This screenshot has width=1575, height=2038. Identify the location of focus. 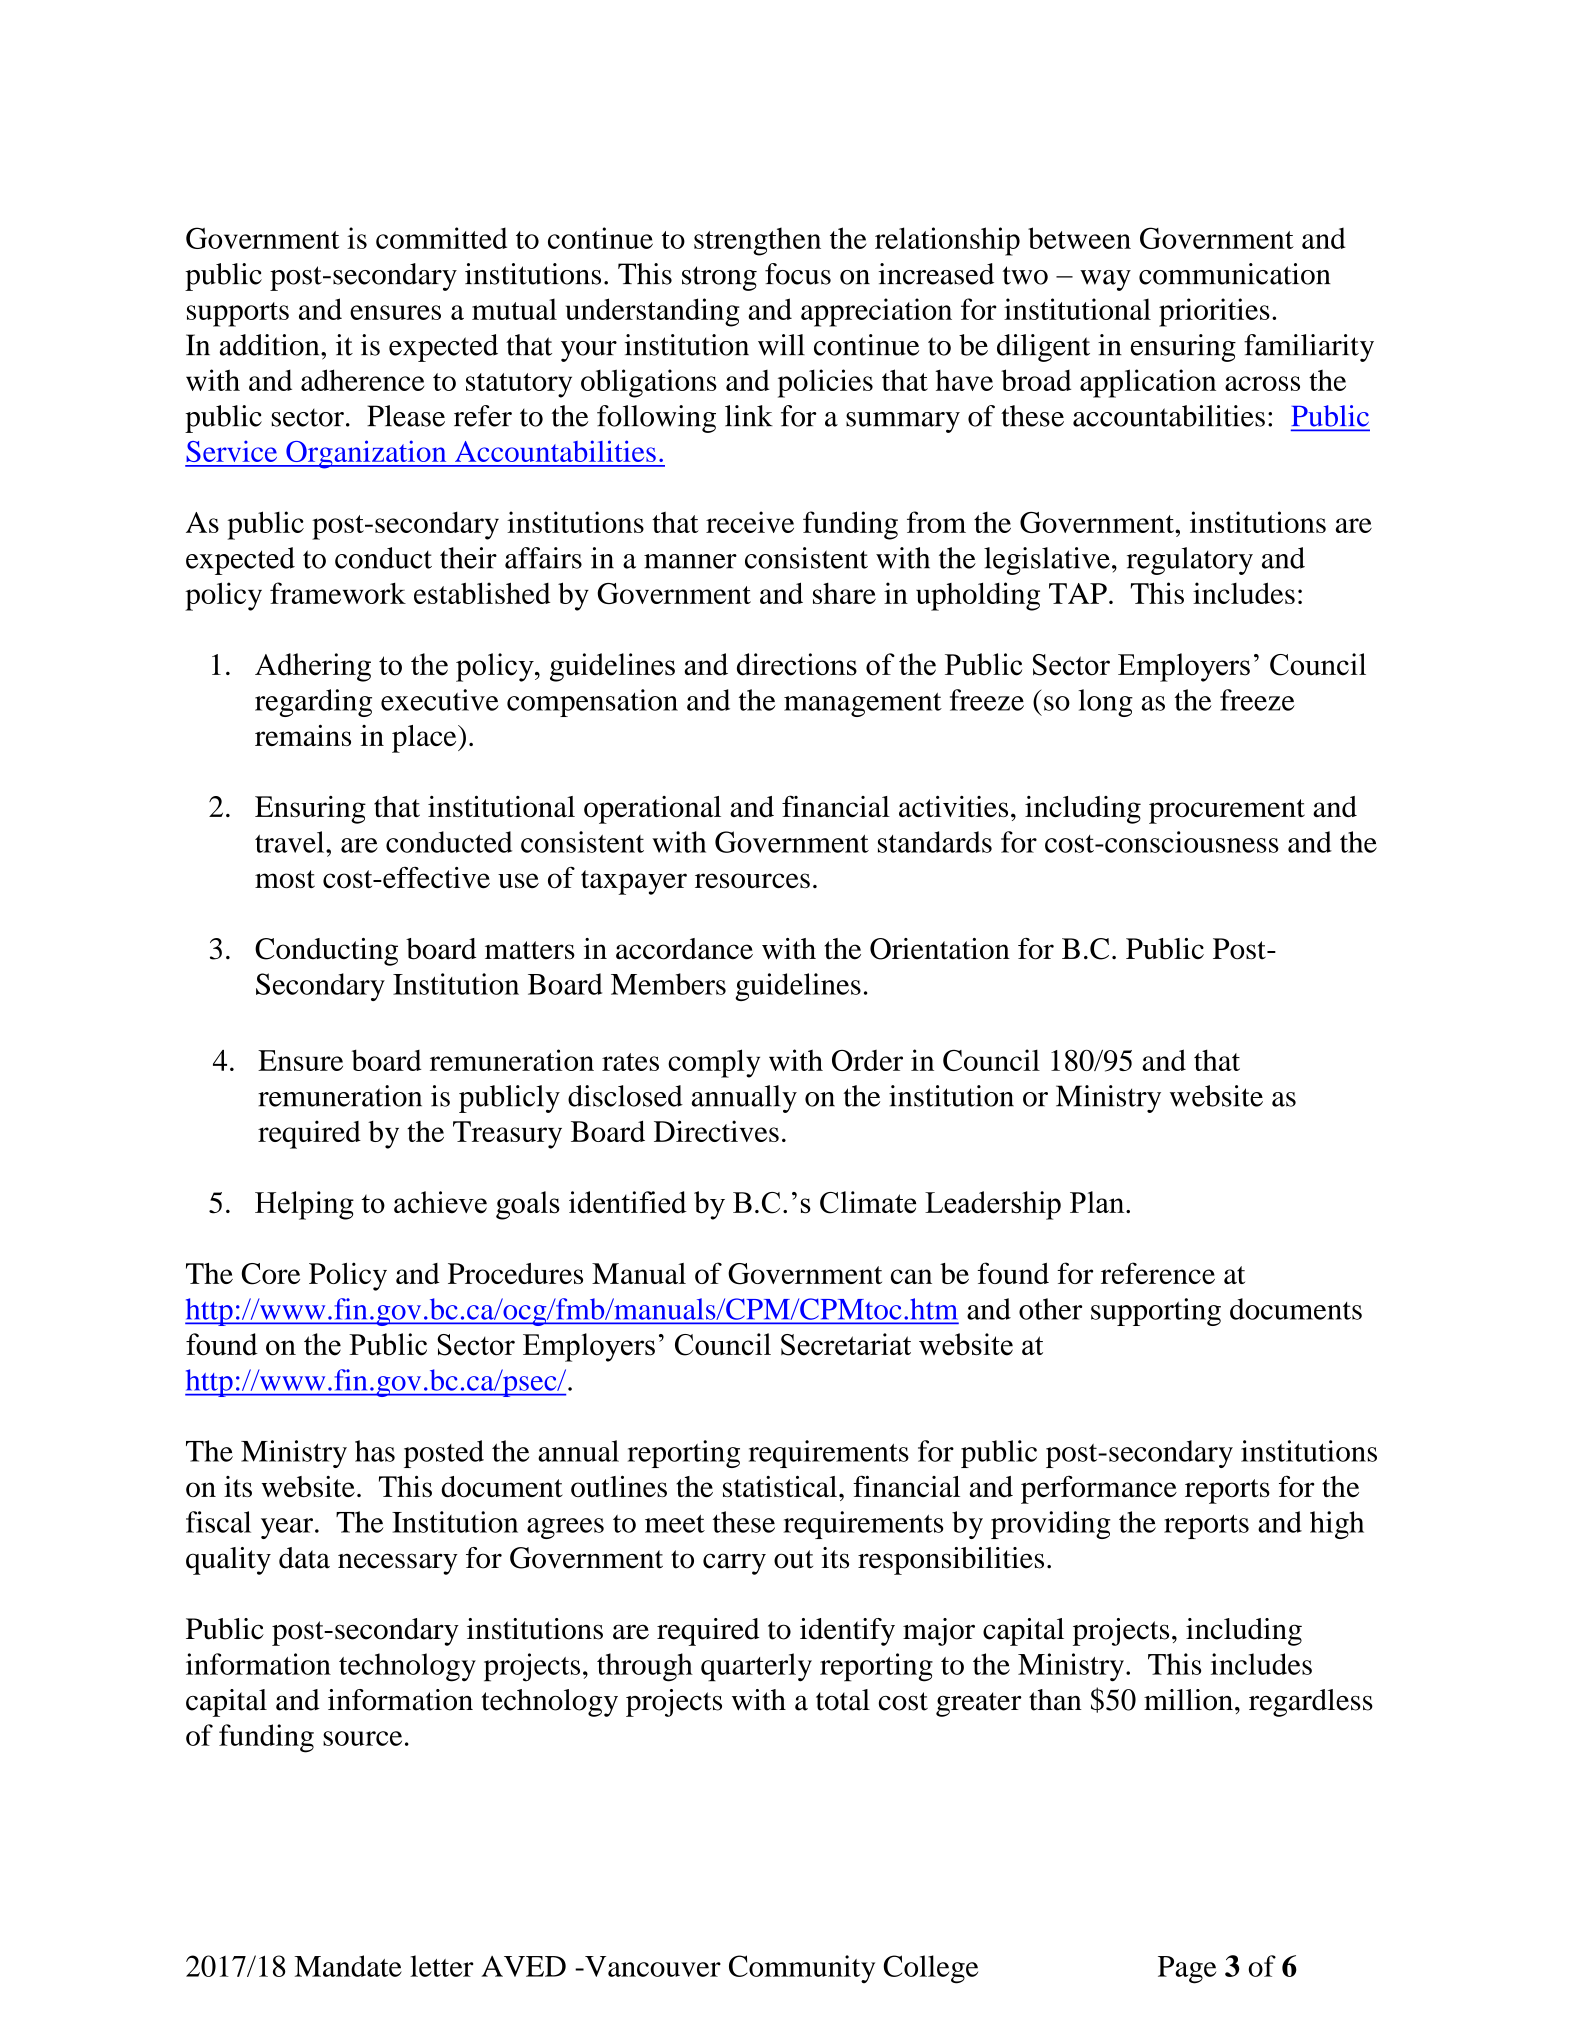
(798, 274).
